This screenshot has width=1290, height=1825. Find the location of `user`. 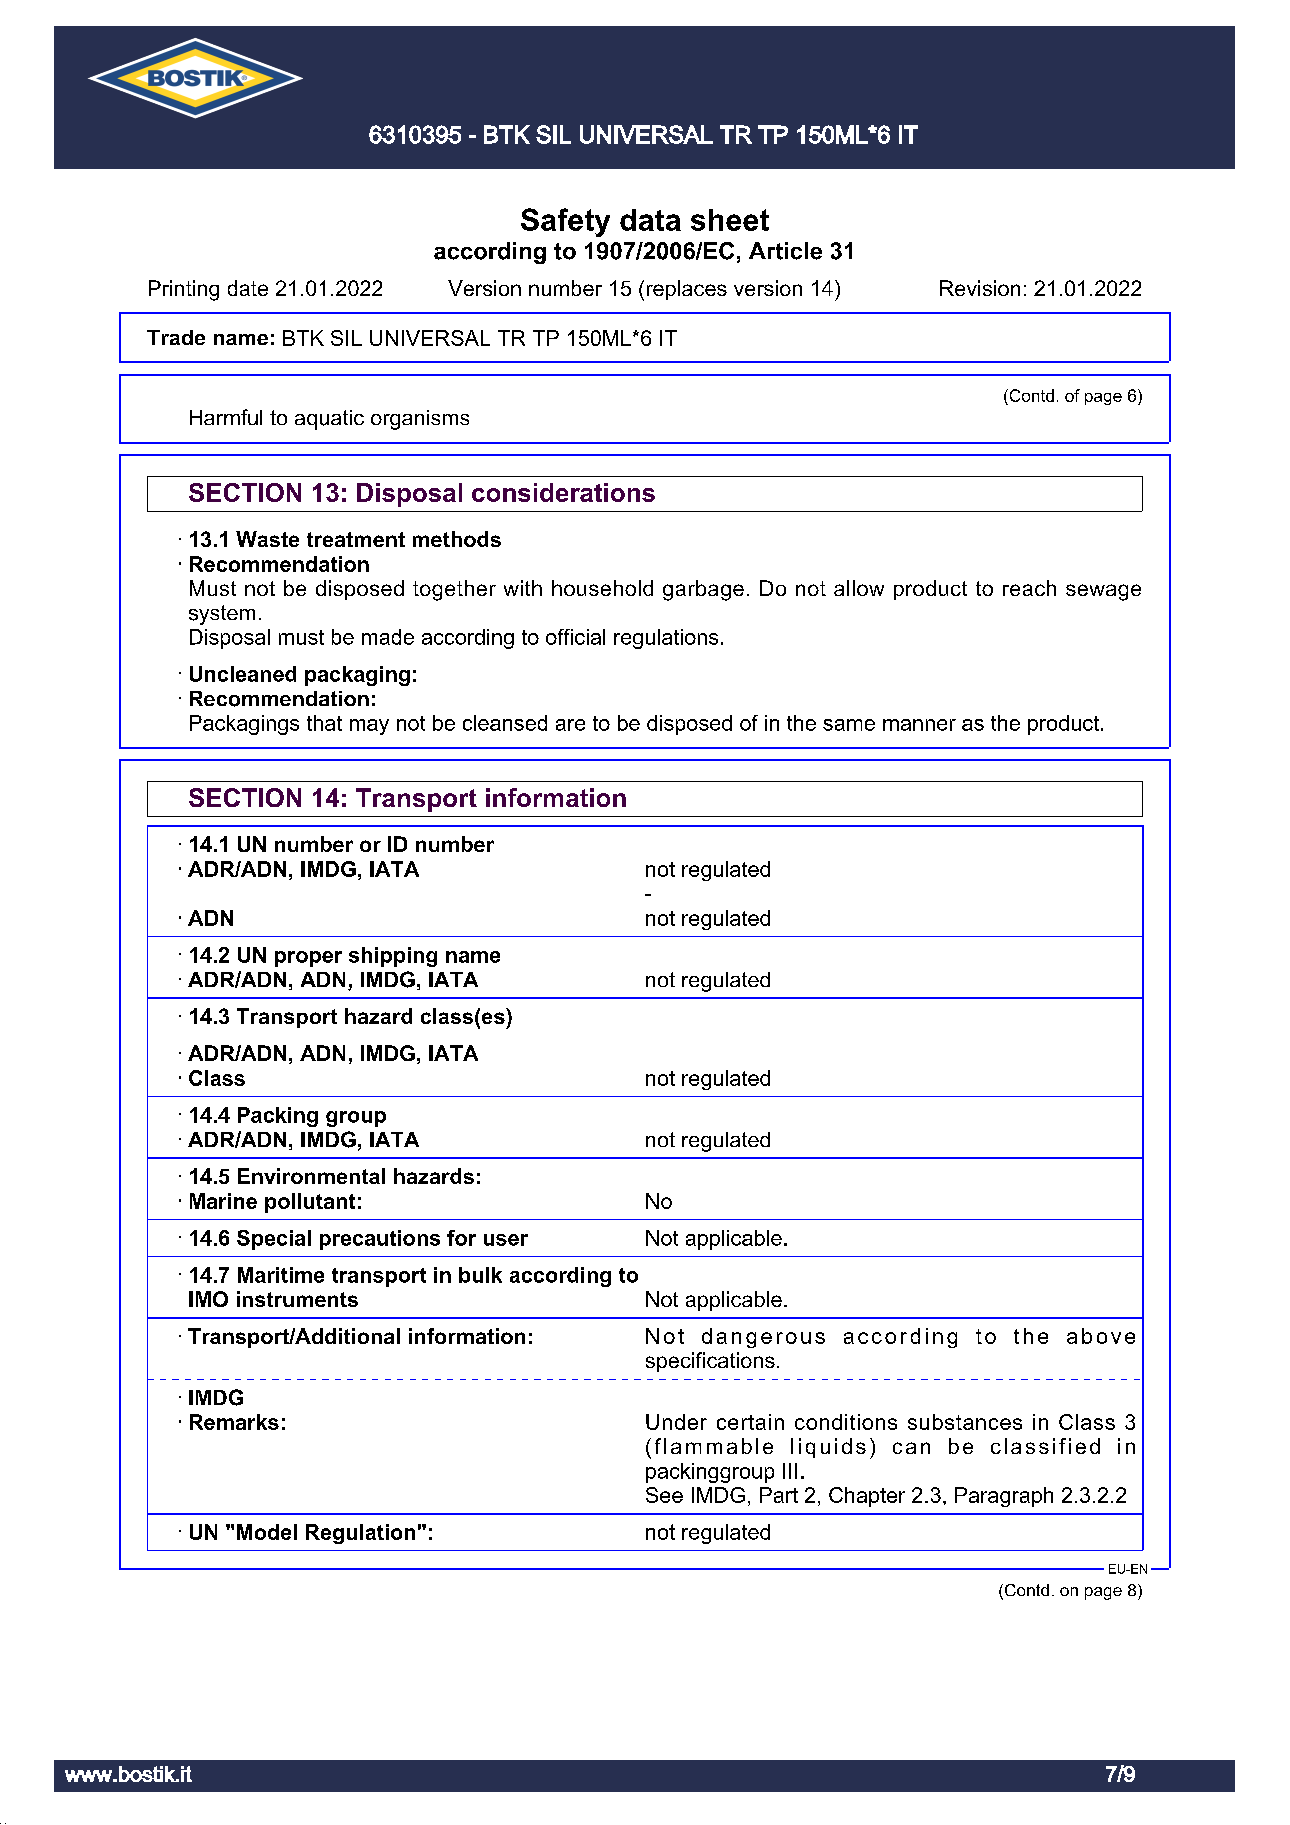

user is located at coordinates (506, 1240).
